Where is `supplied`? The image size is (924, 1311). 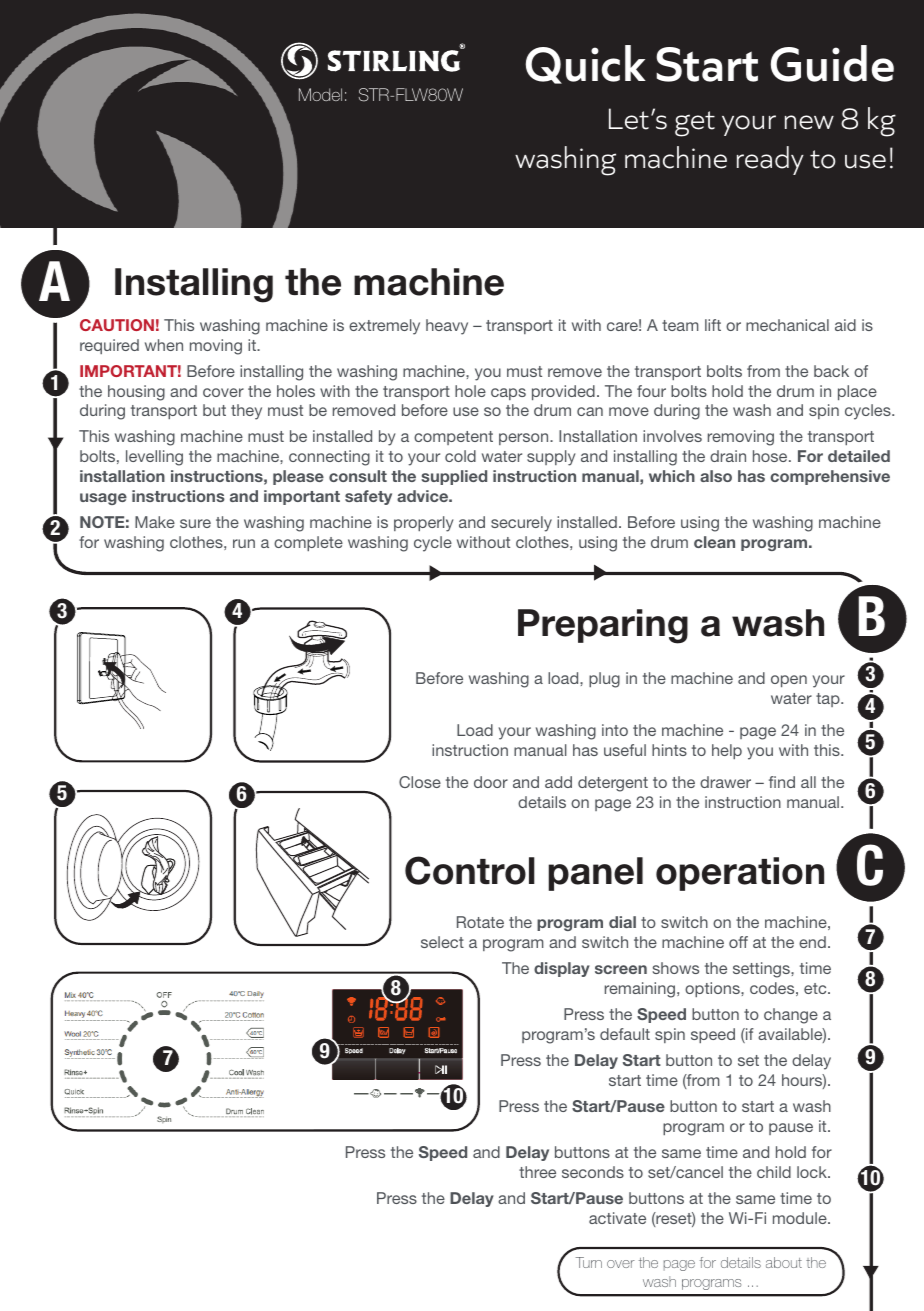
supplied is located at coordinates (454, 477).
